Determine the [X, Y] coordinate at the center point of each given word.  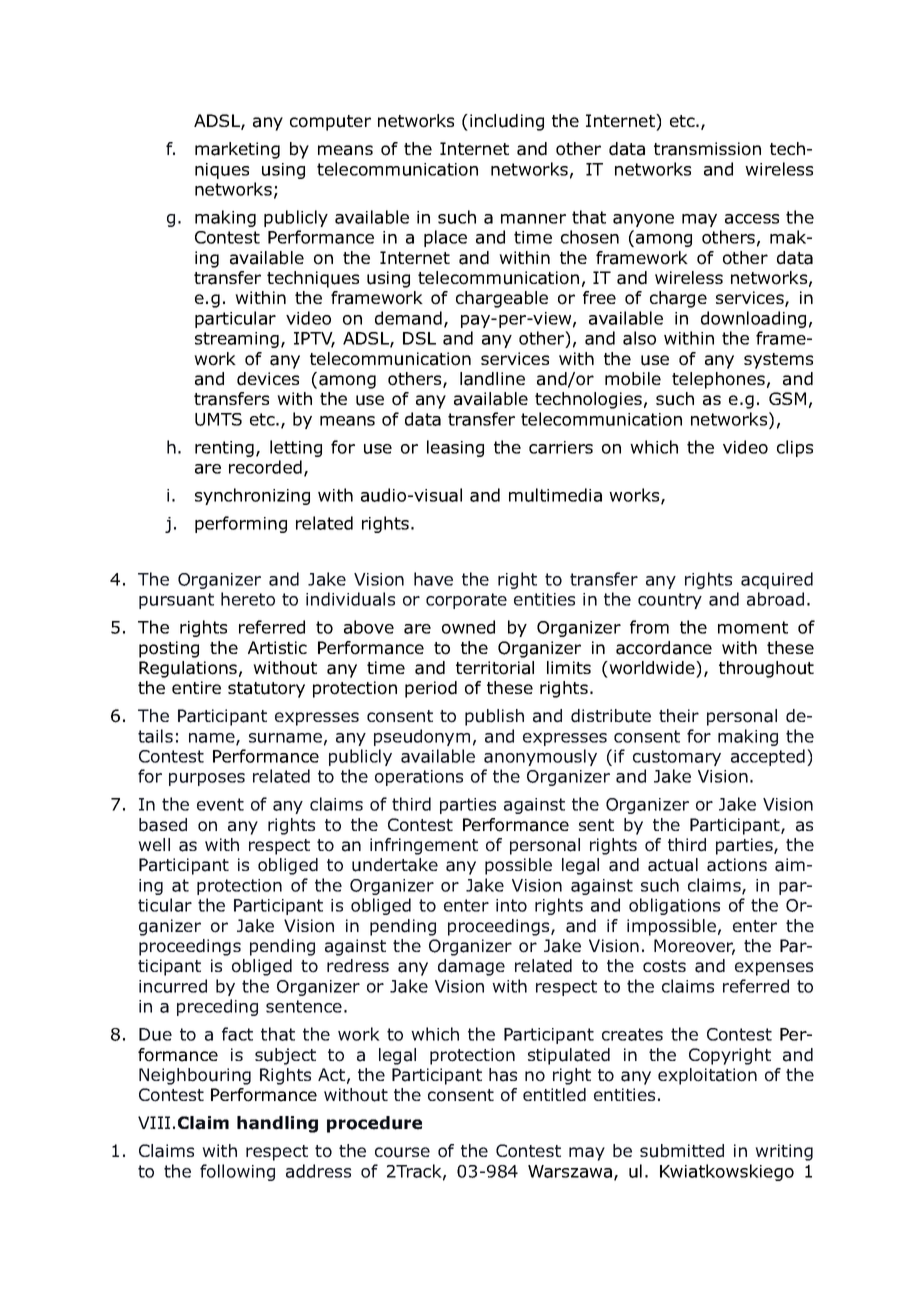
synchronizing [252, 496]
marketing [237, 150]
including [507, 122]
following [237, 1172]
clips [795, 448]
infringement [424, 846]
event [220, 804]
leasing [455, 448]
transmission [707, 149]
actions [737, 865]
